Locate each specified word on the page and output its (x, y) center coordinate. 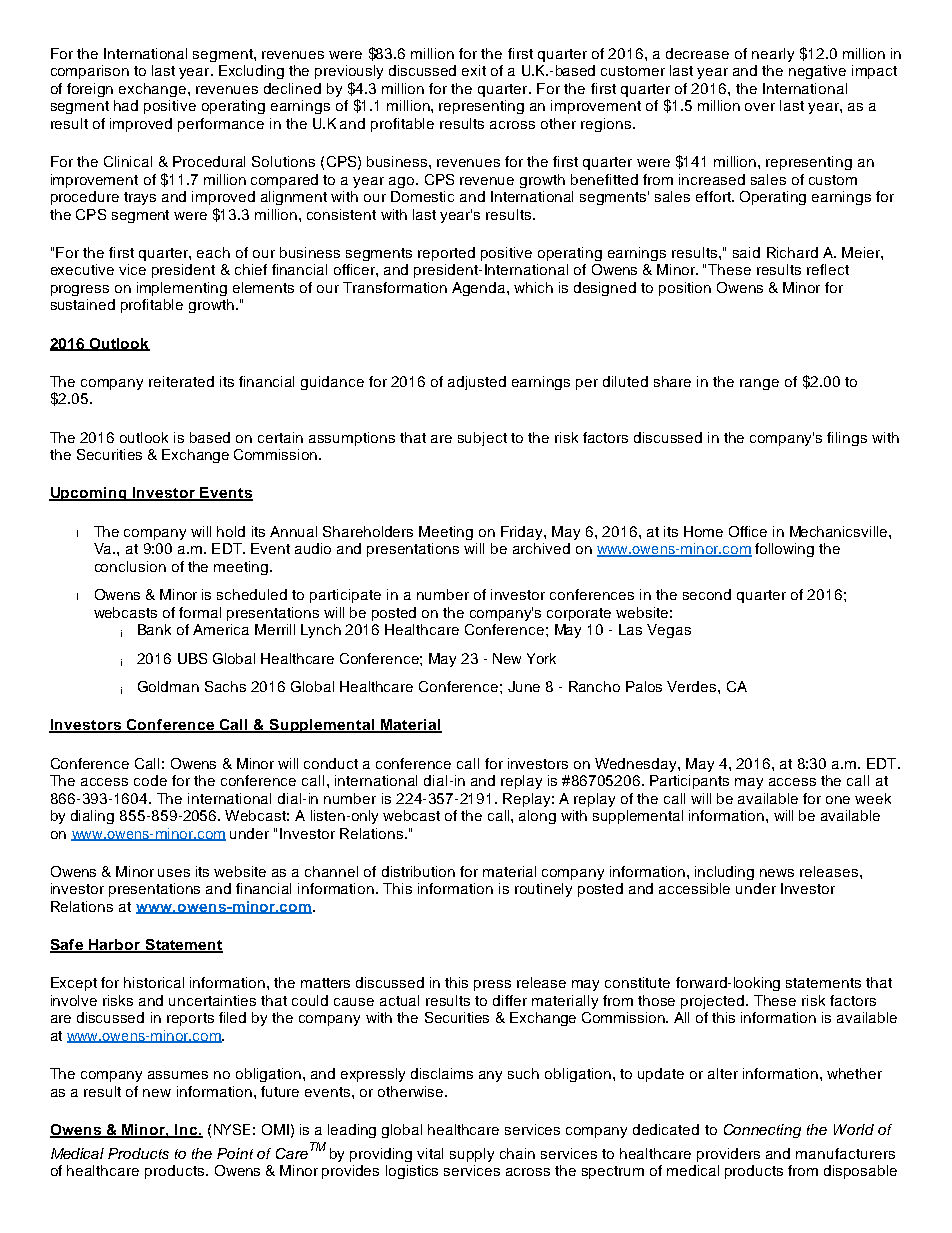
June (524, 686)
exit (474, 70)
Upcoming (89, 494)
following (784, 550)
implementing (182, 289)
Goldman (168, 686)
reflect (828, 269)
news (777, 873)
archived (541, 548)
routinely (543, 890)
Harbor (114, 946)
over (760, 107)
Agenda (480, 289)
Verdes (693, 686)
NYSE (232, 1129)
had (126, 105)
